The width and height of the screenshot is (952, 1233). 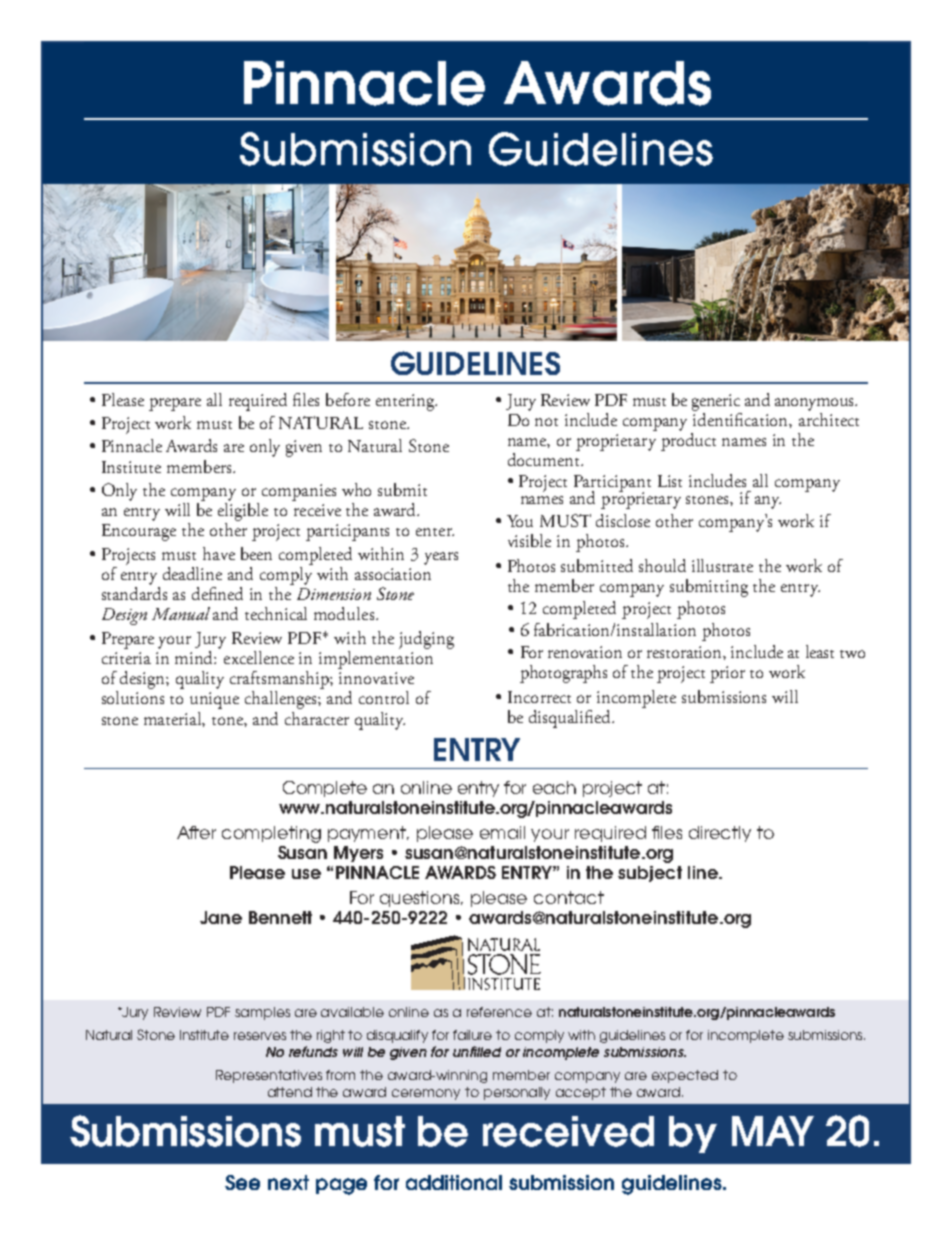 What do you see at coordinates (454, 1182) in the screenshot?
I see `additional` at bounding box center [454, 1182].
